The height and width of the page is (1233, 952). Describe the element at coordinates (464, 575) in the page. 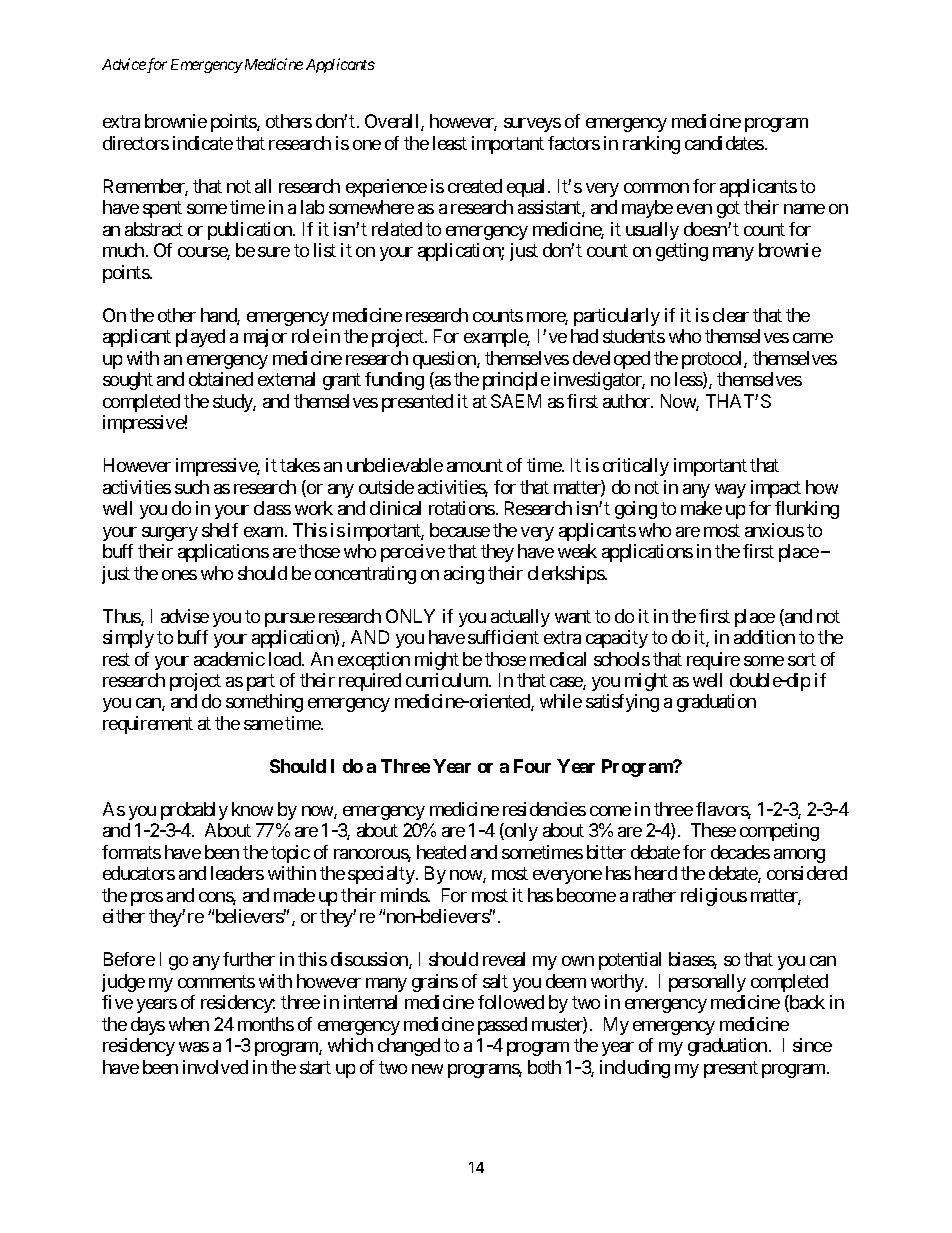

I see `acing` at that location.
